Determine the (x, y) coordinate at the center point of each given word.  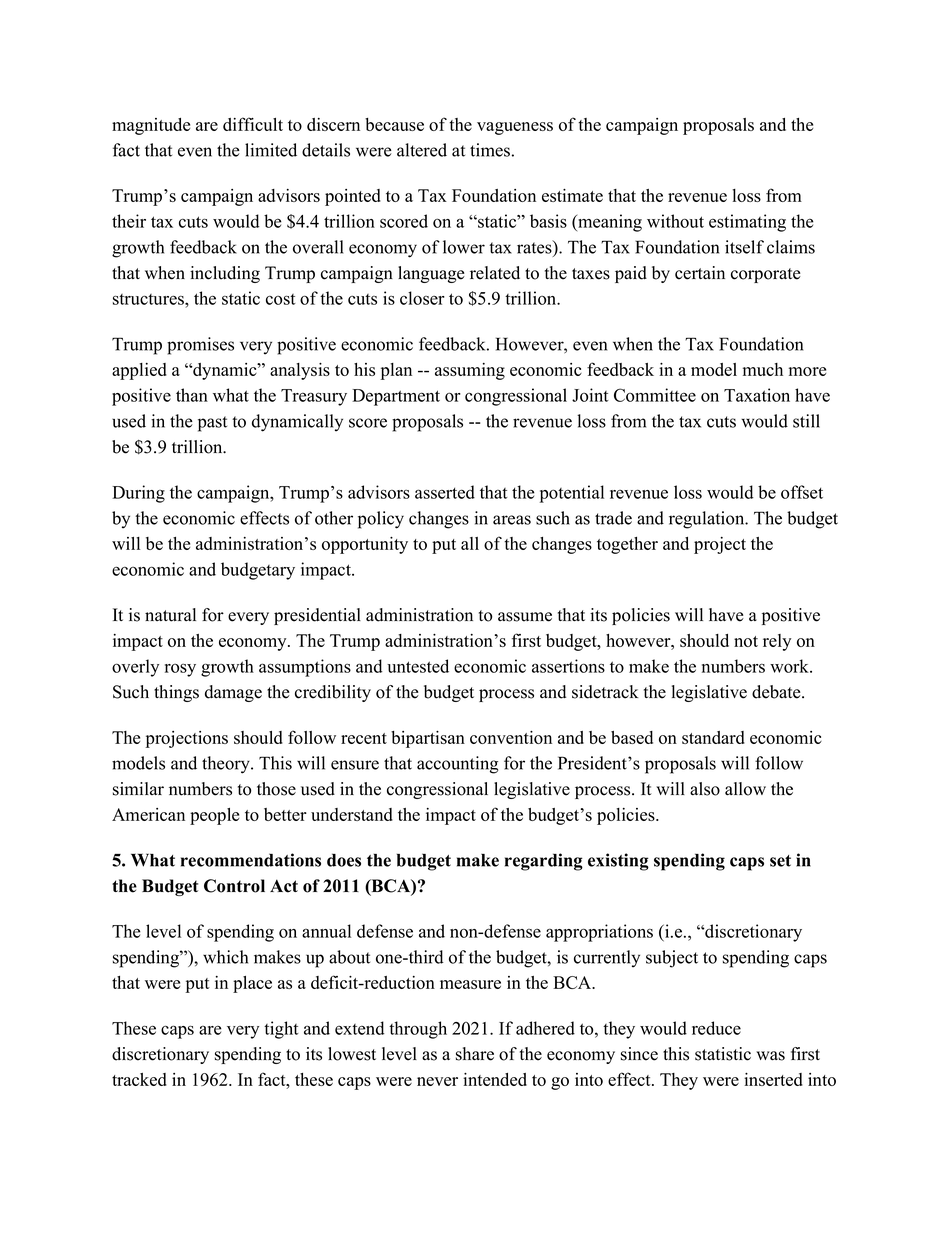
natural (170, 615)
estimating (747, 223)
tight (281, 1030)
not (746, 641)
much (763, 369)
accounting (457, 765)
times (490, 150)
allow (745, 789)
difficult (253, 124)
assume (525, 617)
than (192, 395)
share (475, 1054)
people (214, 816)
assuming (470, 371)
